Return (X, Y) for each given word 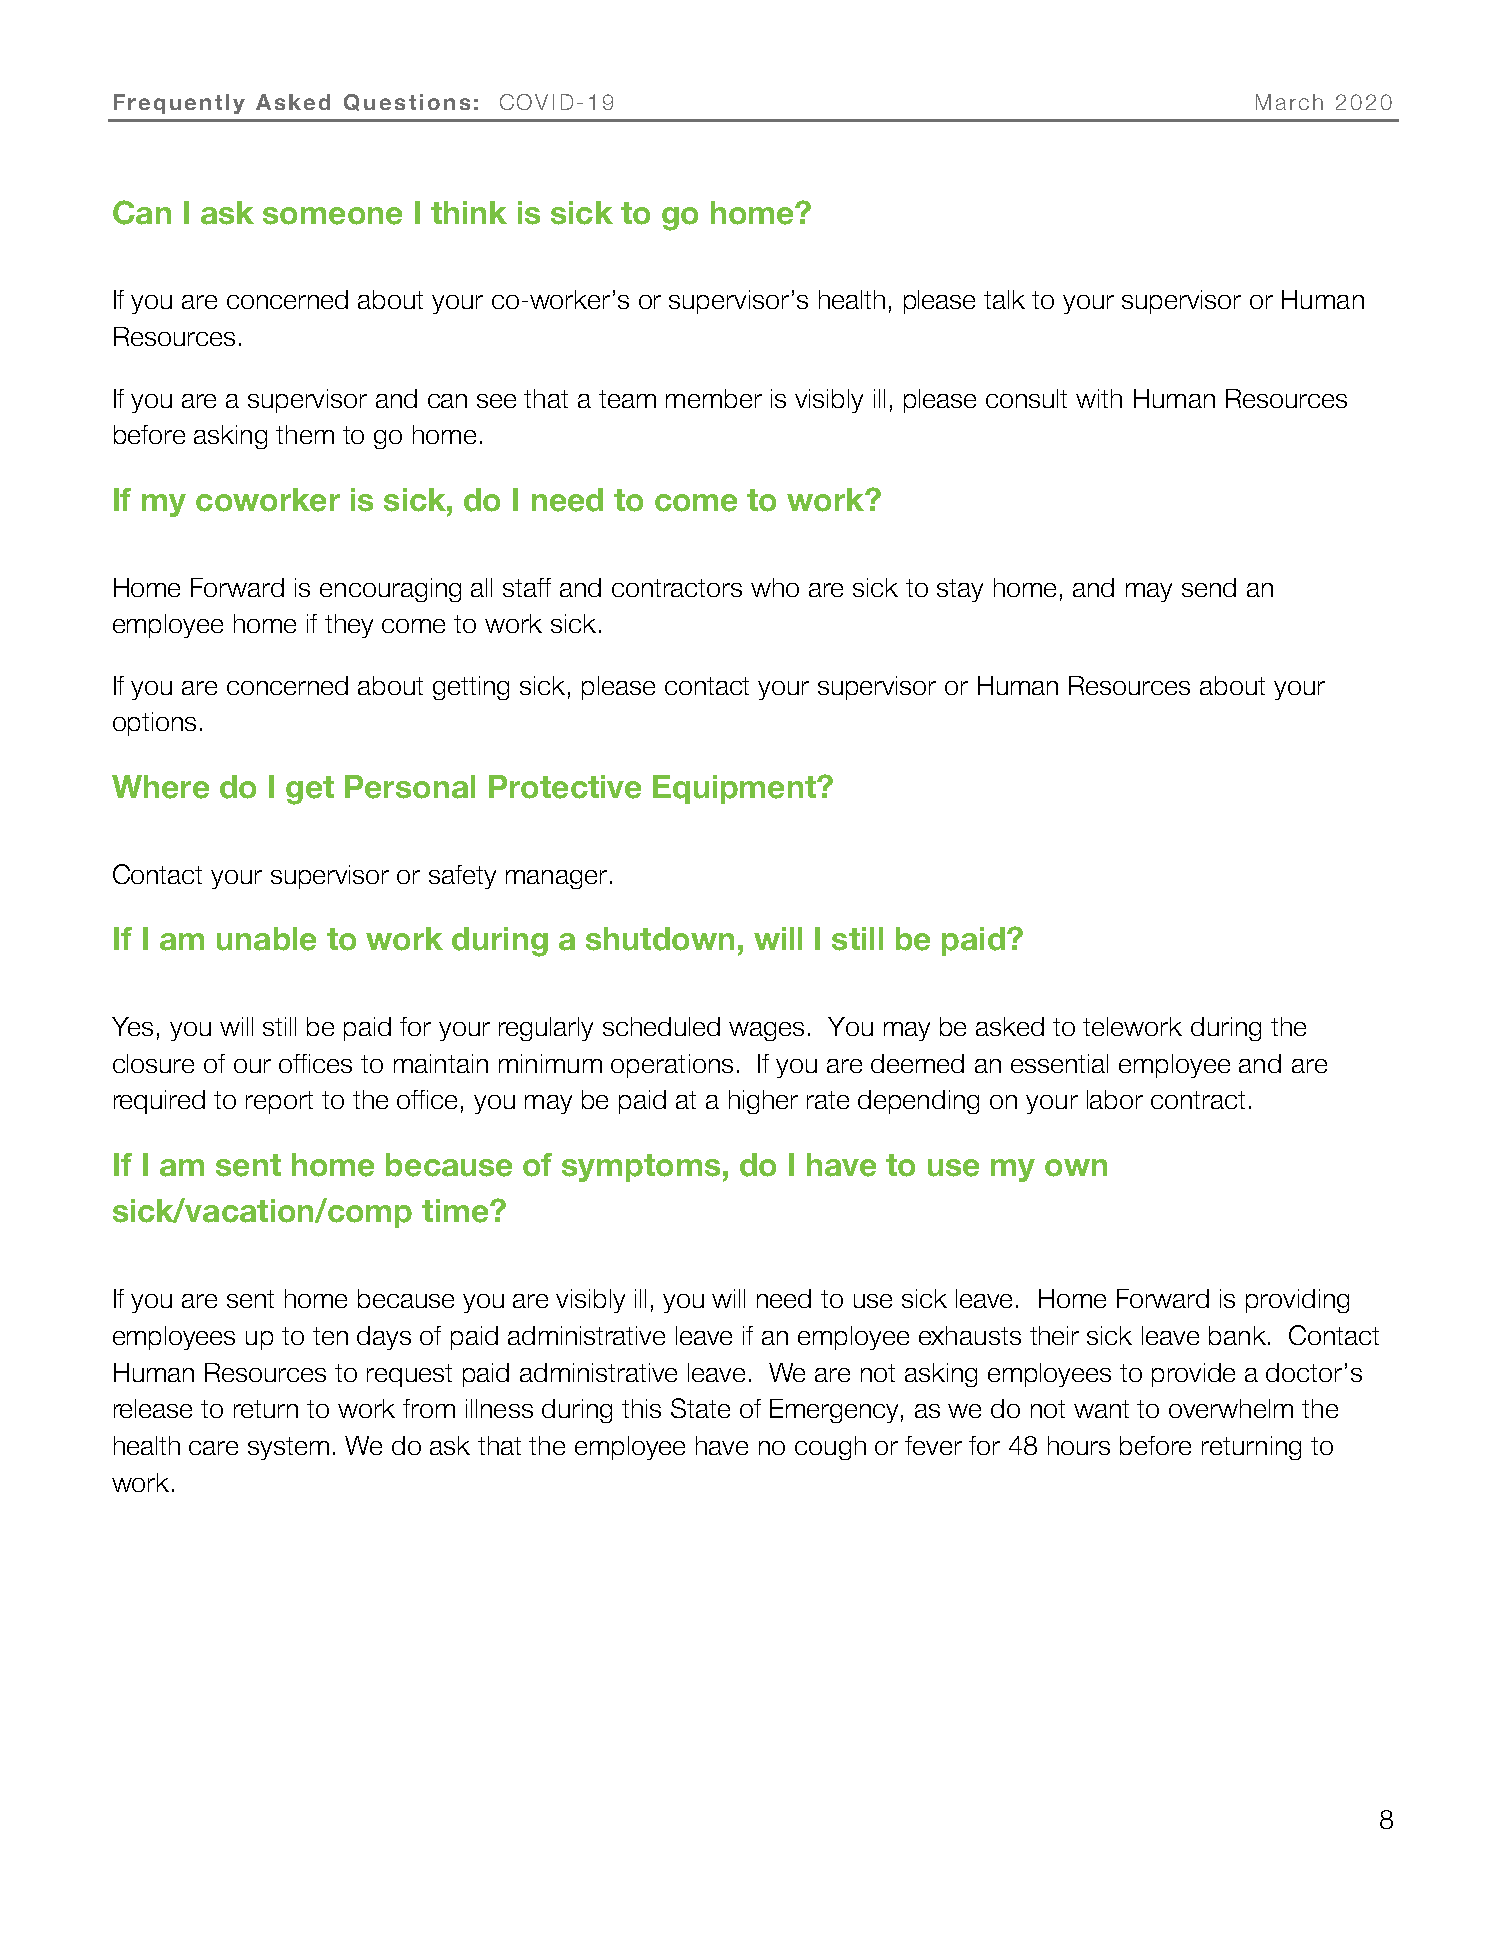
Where (160, 787)
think (469, 212)
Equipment (735, 789)
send (1209, 587)
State (700, 1408)
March (1289, 102)
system (288, 1448)
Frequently (179, 104)
